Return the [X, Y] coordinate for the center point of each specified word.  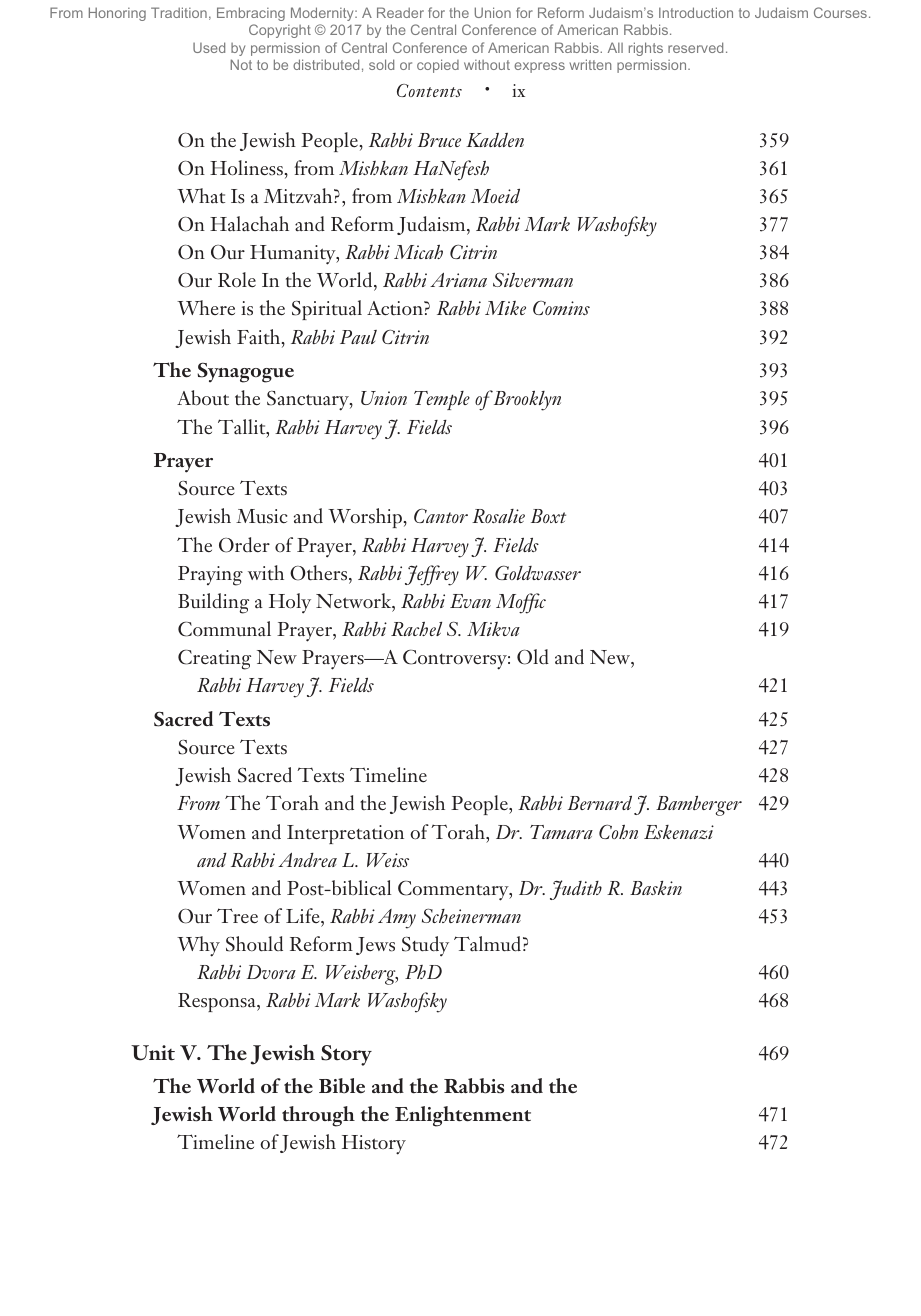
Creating [214, 659]
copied [438, 66]
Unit [153, 1053]
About [203, 398]
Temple [442, 400]
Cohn [618, 832]
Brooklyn [527, 401]
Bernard [600, 803]
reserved [695, 47]
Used [209, 47]
